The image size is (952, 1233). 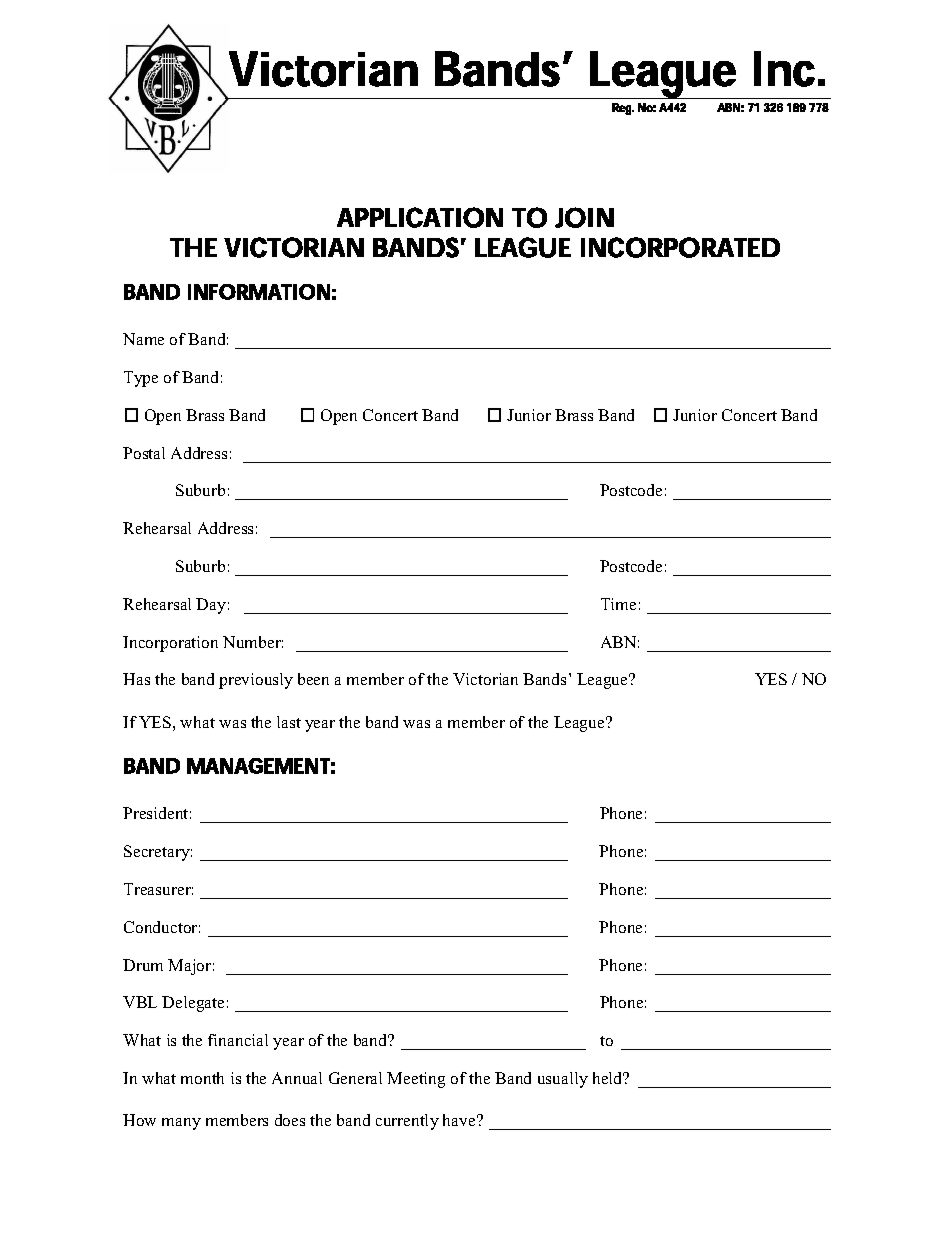 What do you see at coordinates (313, 679) in the screenshot?
I see `been` at bounding box center [313, 679].
